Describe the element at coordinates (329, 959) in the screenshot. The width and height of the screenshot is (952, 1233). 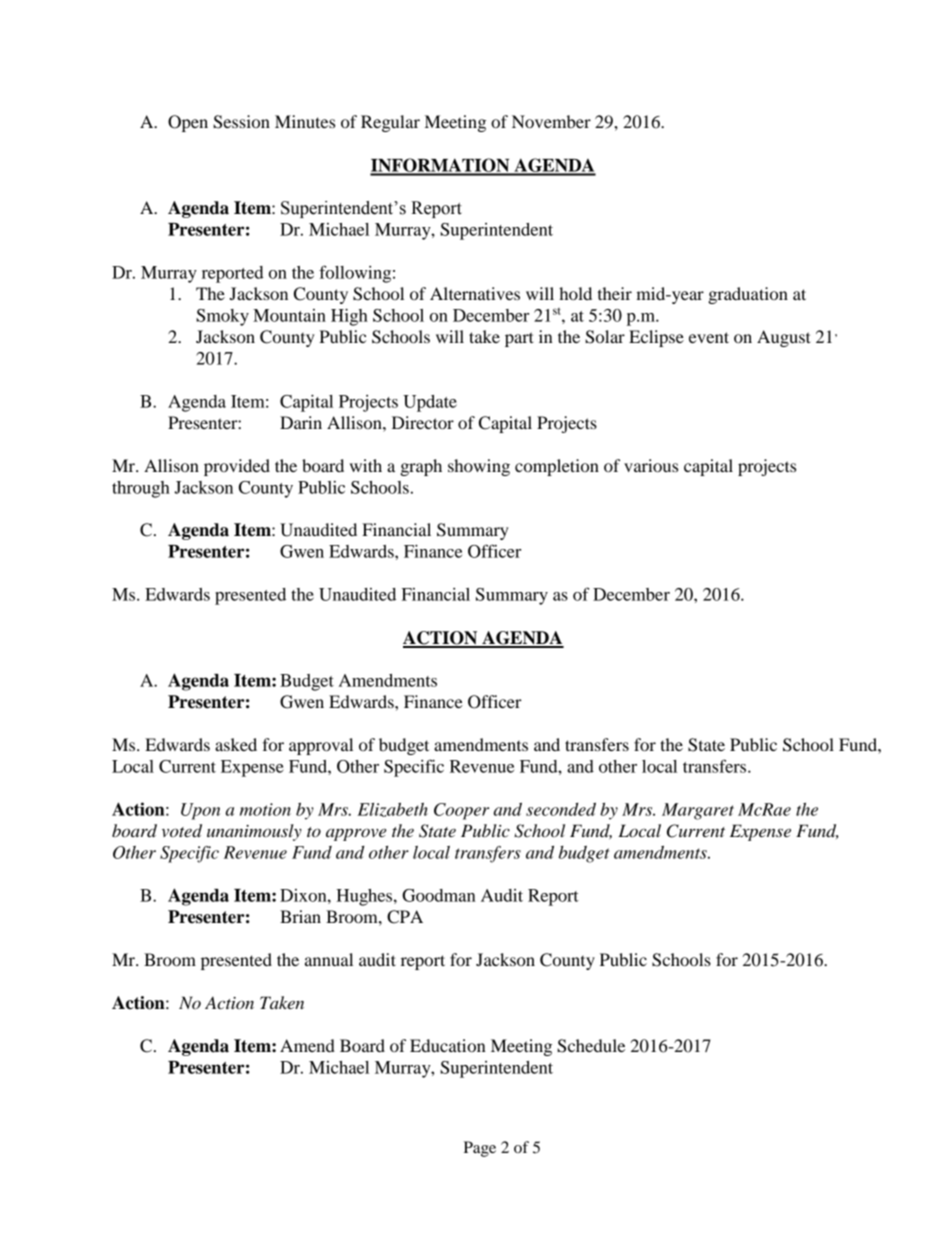
I see `annual` at that location.
